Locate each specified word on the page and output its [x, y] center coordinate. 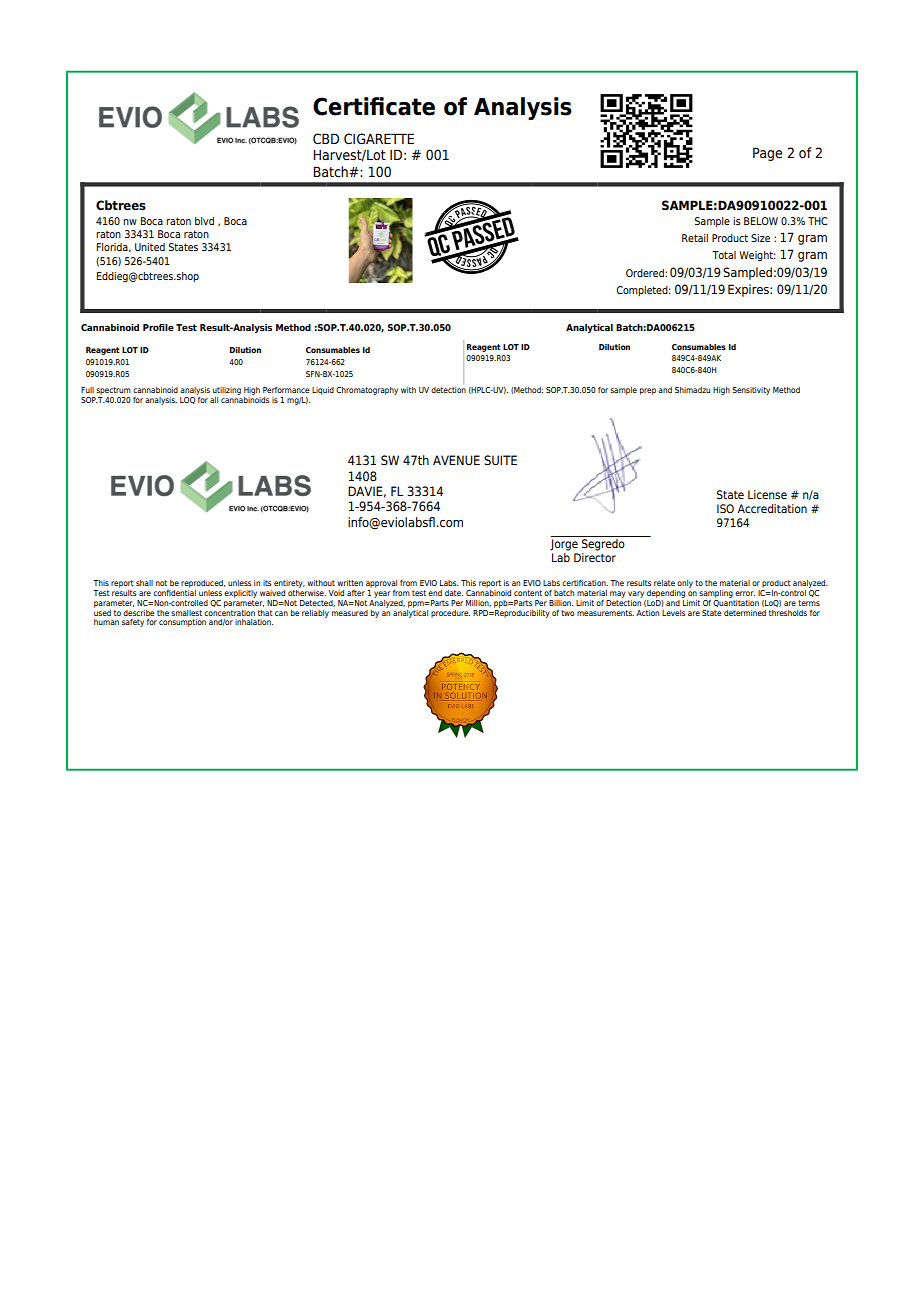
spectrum [113, 392]
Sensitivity [751, 391]
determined [745, 613]
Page [767, 154]
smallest [186, 613]
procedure [450, 614]
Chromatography [367, 391]
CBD [326, 138]
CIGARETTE [379, 139]
